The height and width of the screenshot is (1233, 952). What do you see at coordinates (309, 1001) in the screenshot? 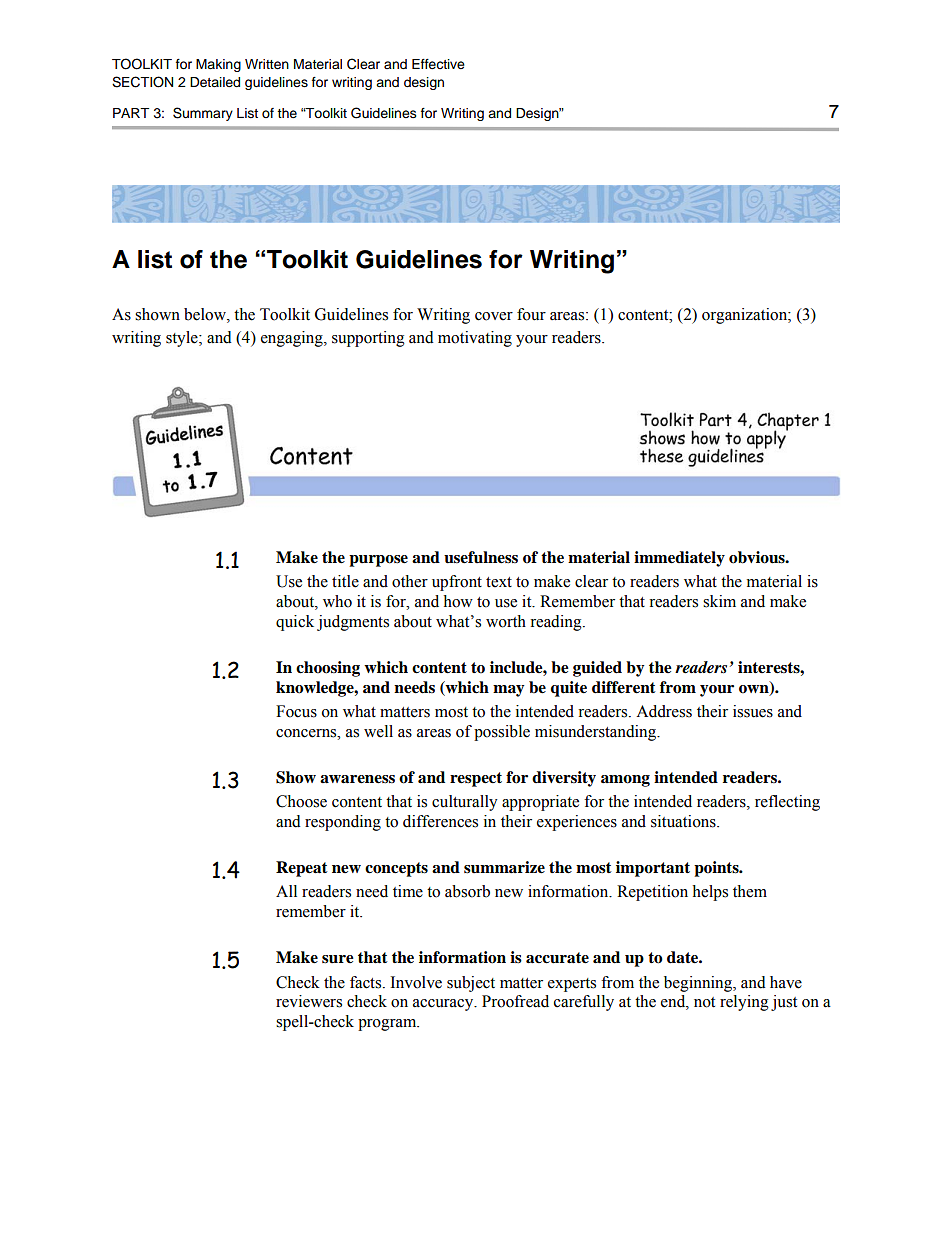
I see `reviewers` at bounding box center [309, 1001].
